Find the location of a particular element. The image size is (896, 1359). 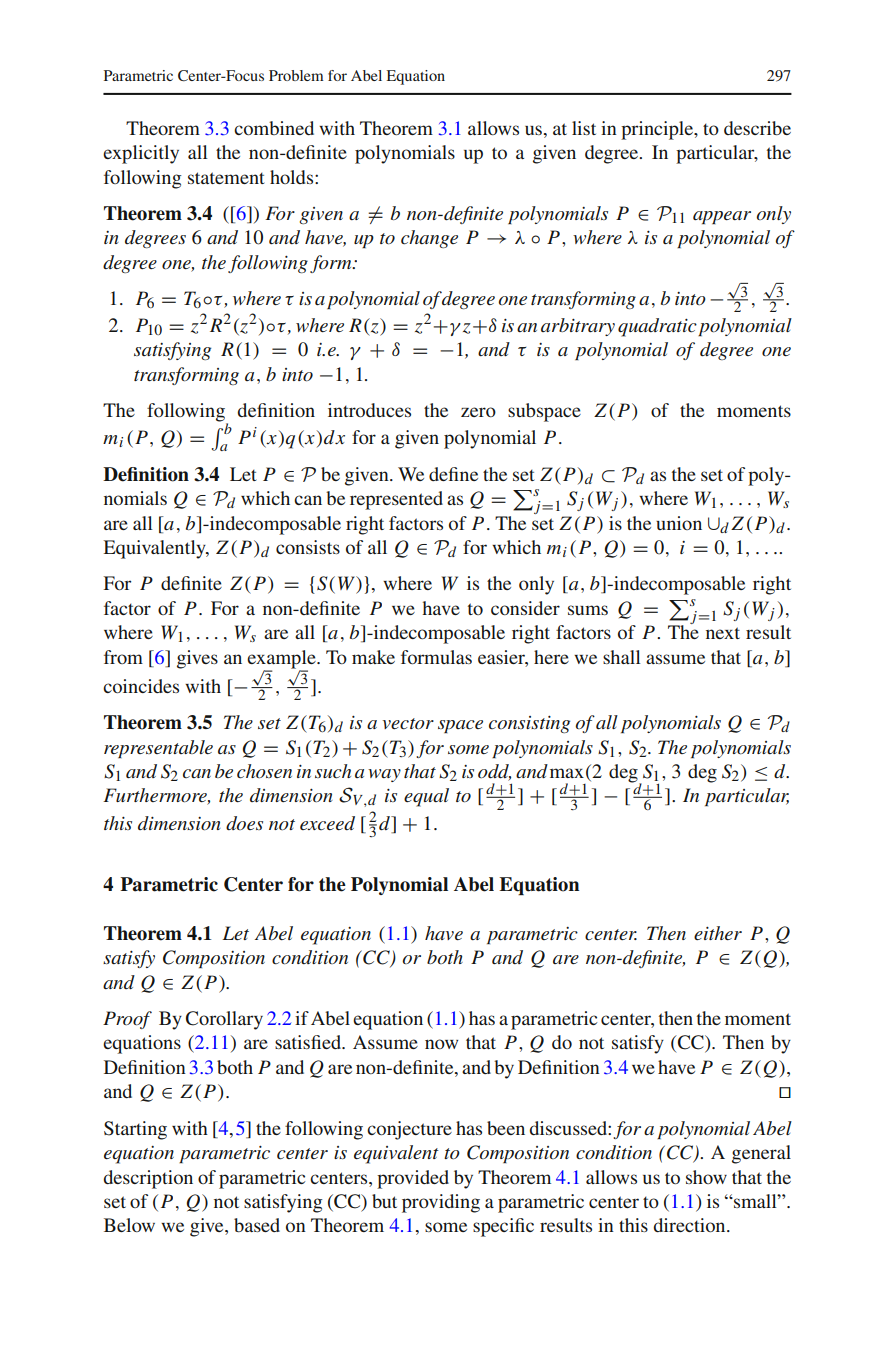

zero is located at coordinates (478, 412).
